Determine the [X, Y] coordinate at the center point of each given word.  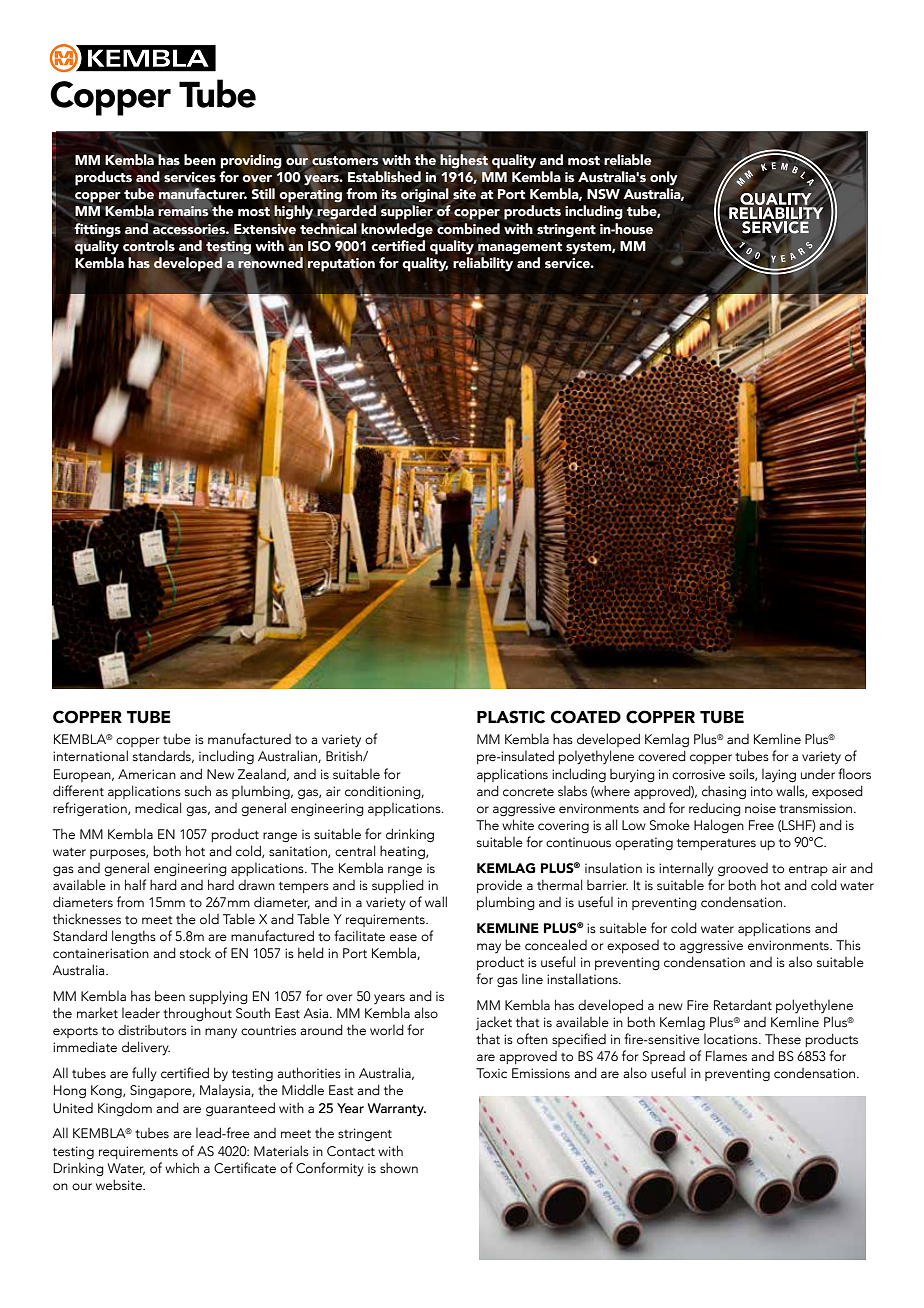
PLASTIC [511, 717]
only [664, 178]
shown [399, 1168]
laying [779, 776]
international [90, 756]
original [425, 195]
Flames [726, 1056]
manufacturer [203, 195]
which [182, 1168]
